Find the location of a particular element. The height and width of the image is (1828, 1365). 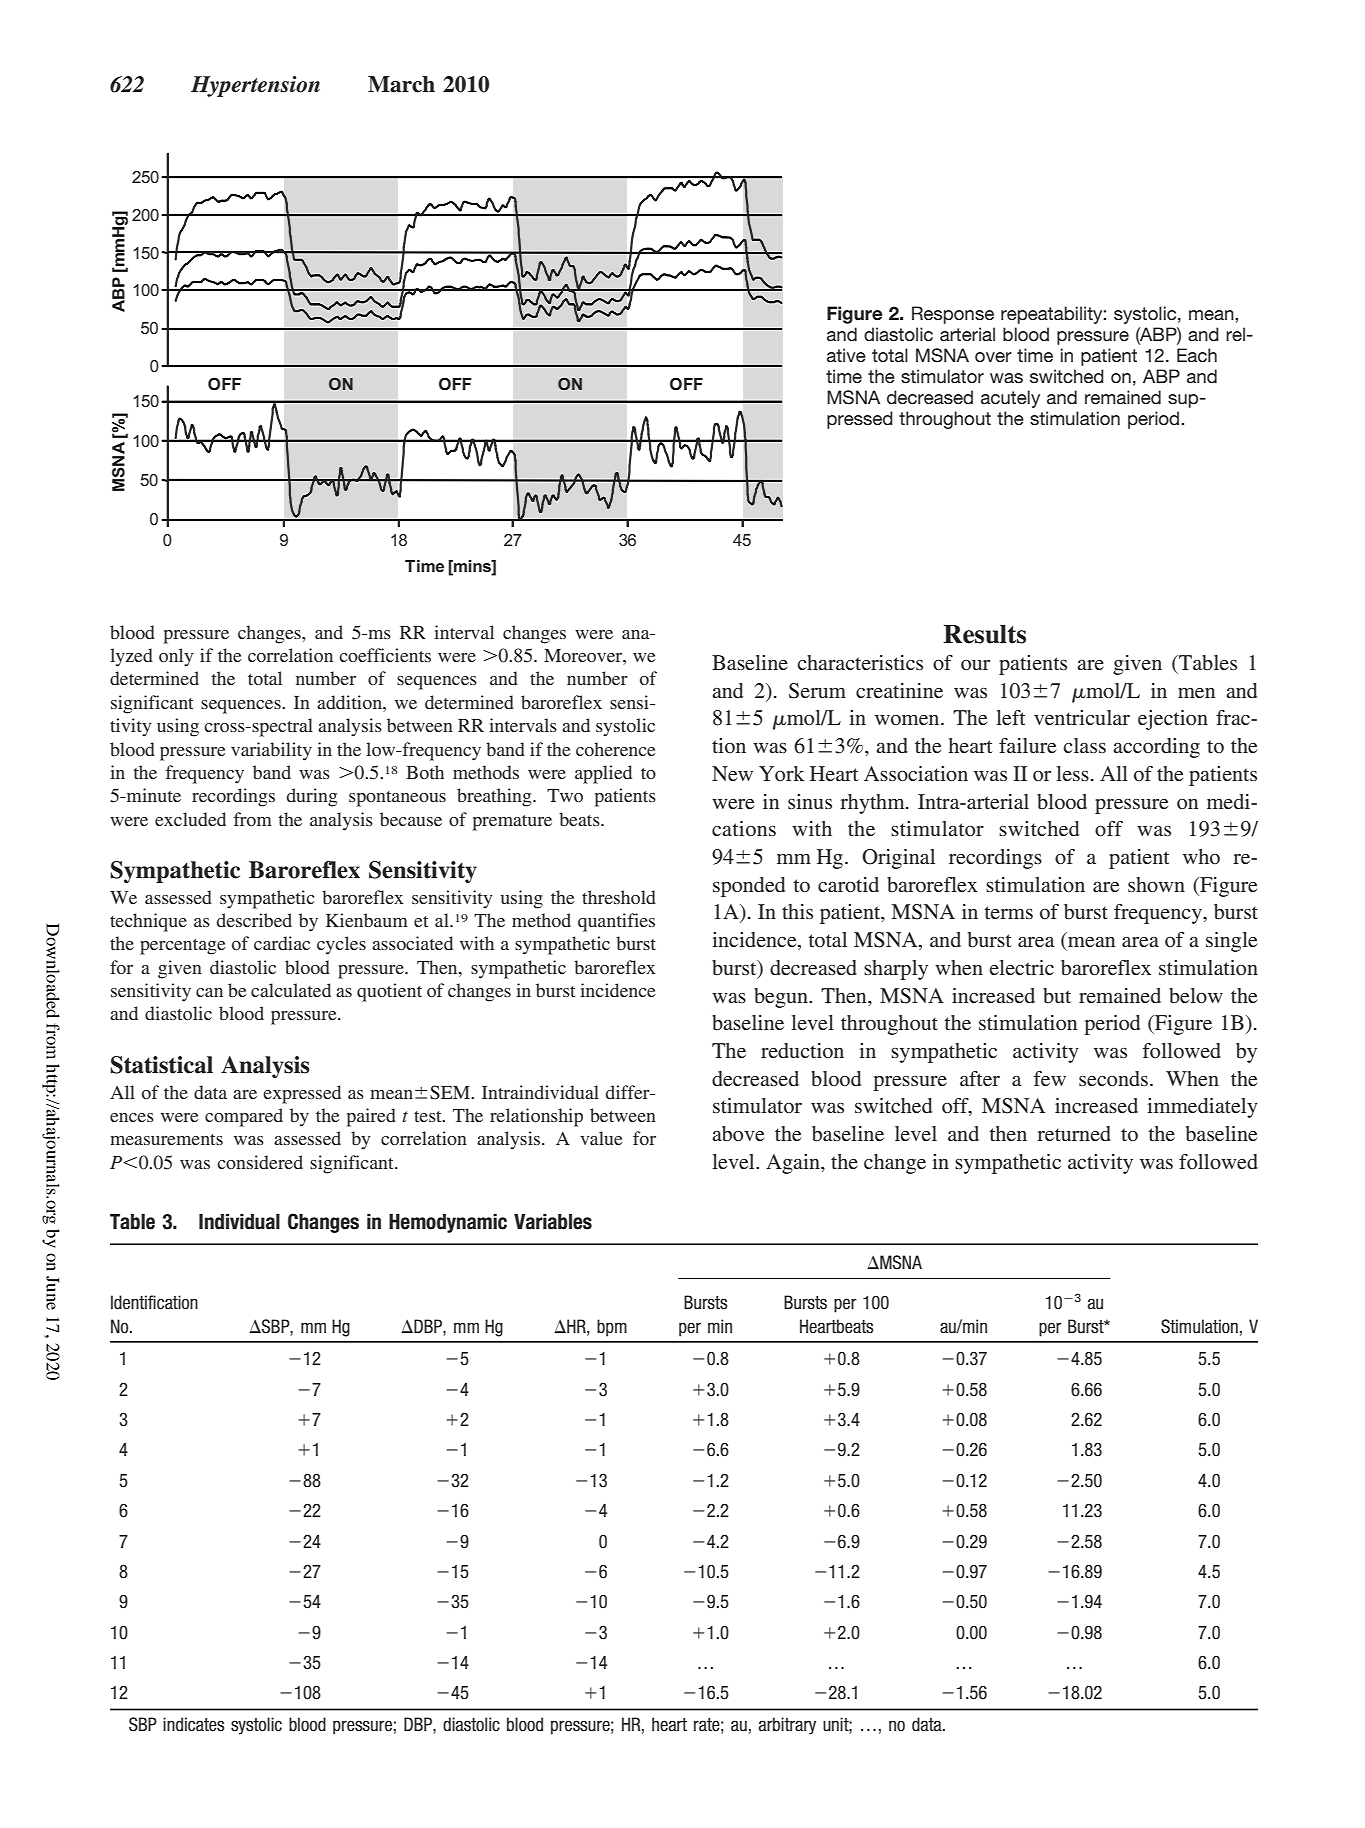

returned is located at coordinates (1074, 1133).
